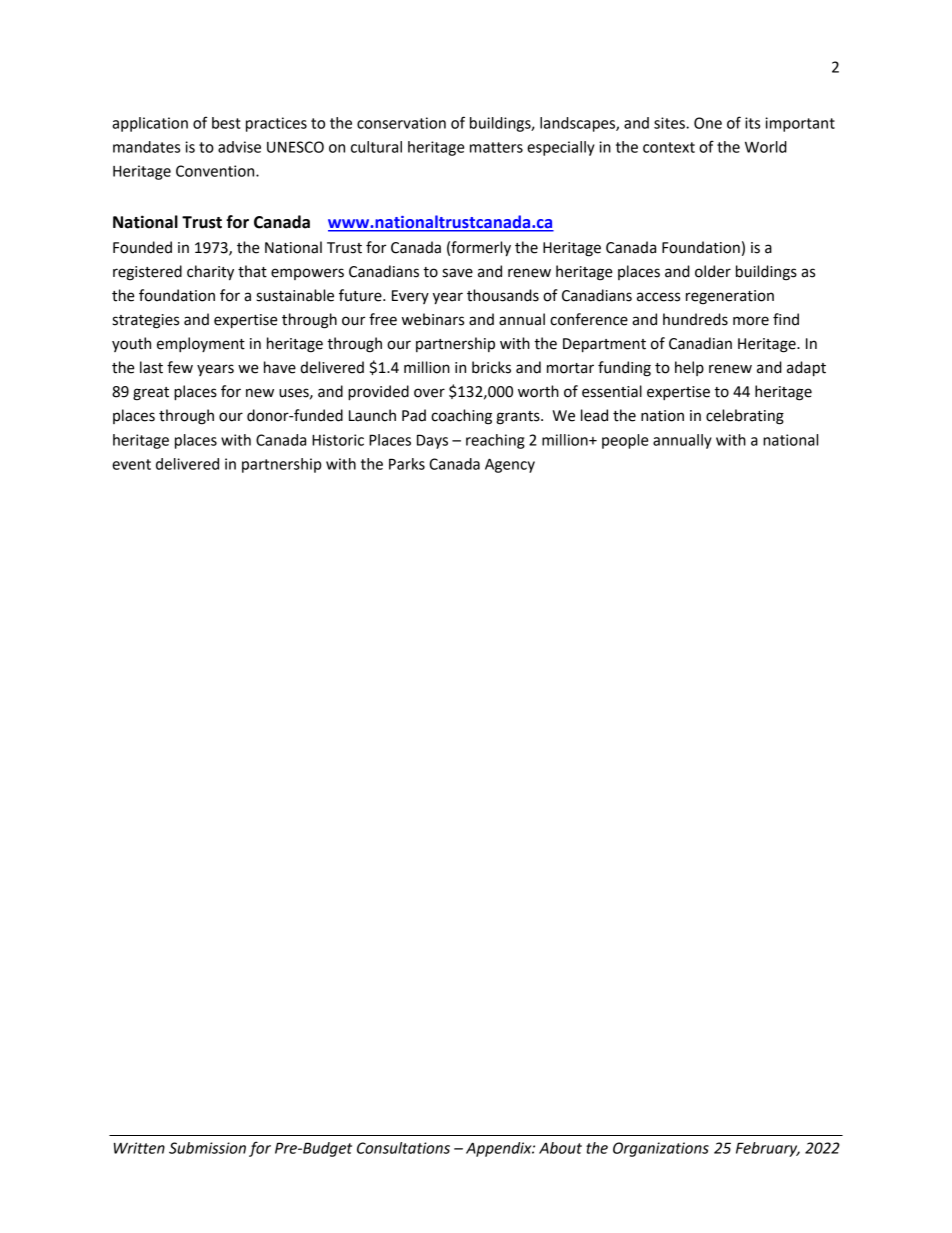 Image resolution: width=952 pixels, height=1233 pixels. I want to click on Convention, so click(216, 171).
